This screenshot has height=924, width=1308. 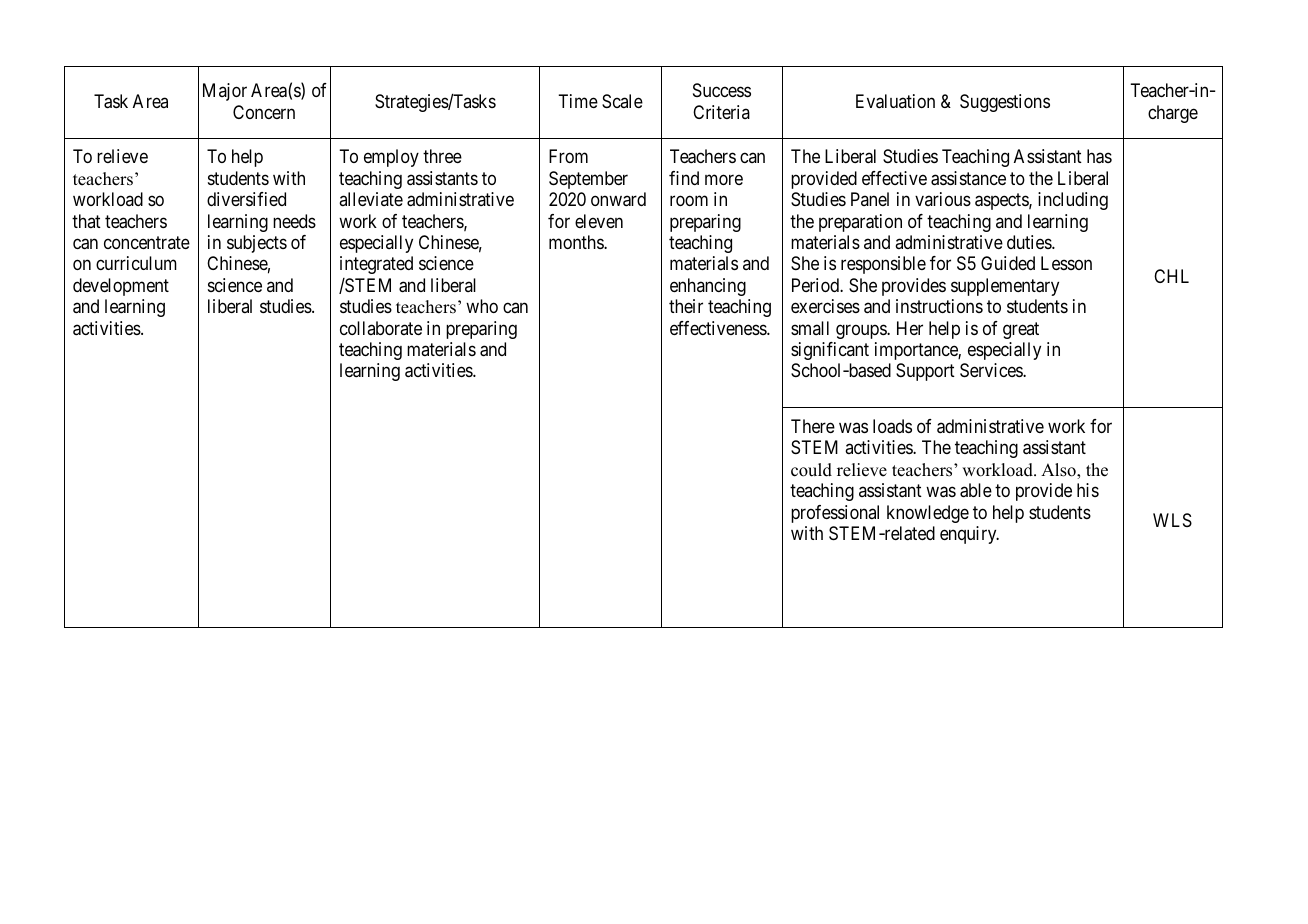 What do you see at coordinates (992, 370) in the screenshot?
I see `Services` at bounding box center [992, 370].
